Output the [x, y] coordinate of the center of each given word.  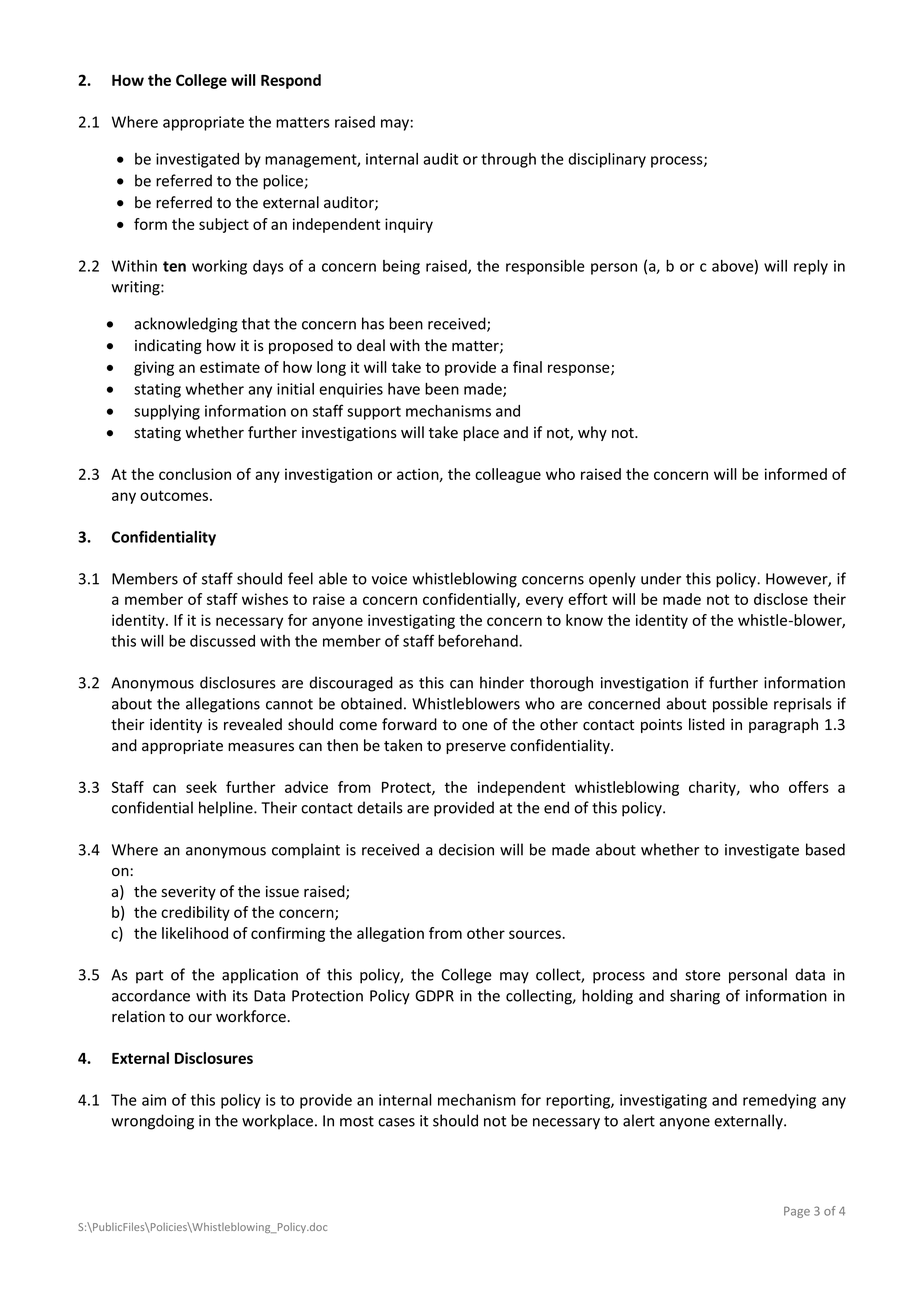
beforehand [479, 640]
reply [811, 267]
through [508, 160]
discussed [222, 641]
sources [536, 934]
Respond [291, 81]
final [527, 367]
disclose [781, 599]
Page [797, 1212]
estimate [230, 367]
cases [396, 1122]
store [703, 975]
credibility [195, 913]
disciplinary [607, 160]
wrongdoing [152, 1122]
